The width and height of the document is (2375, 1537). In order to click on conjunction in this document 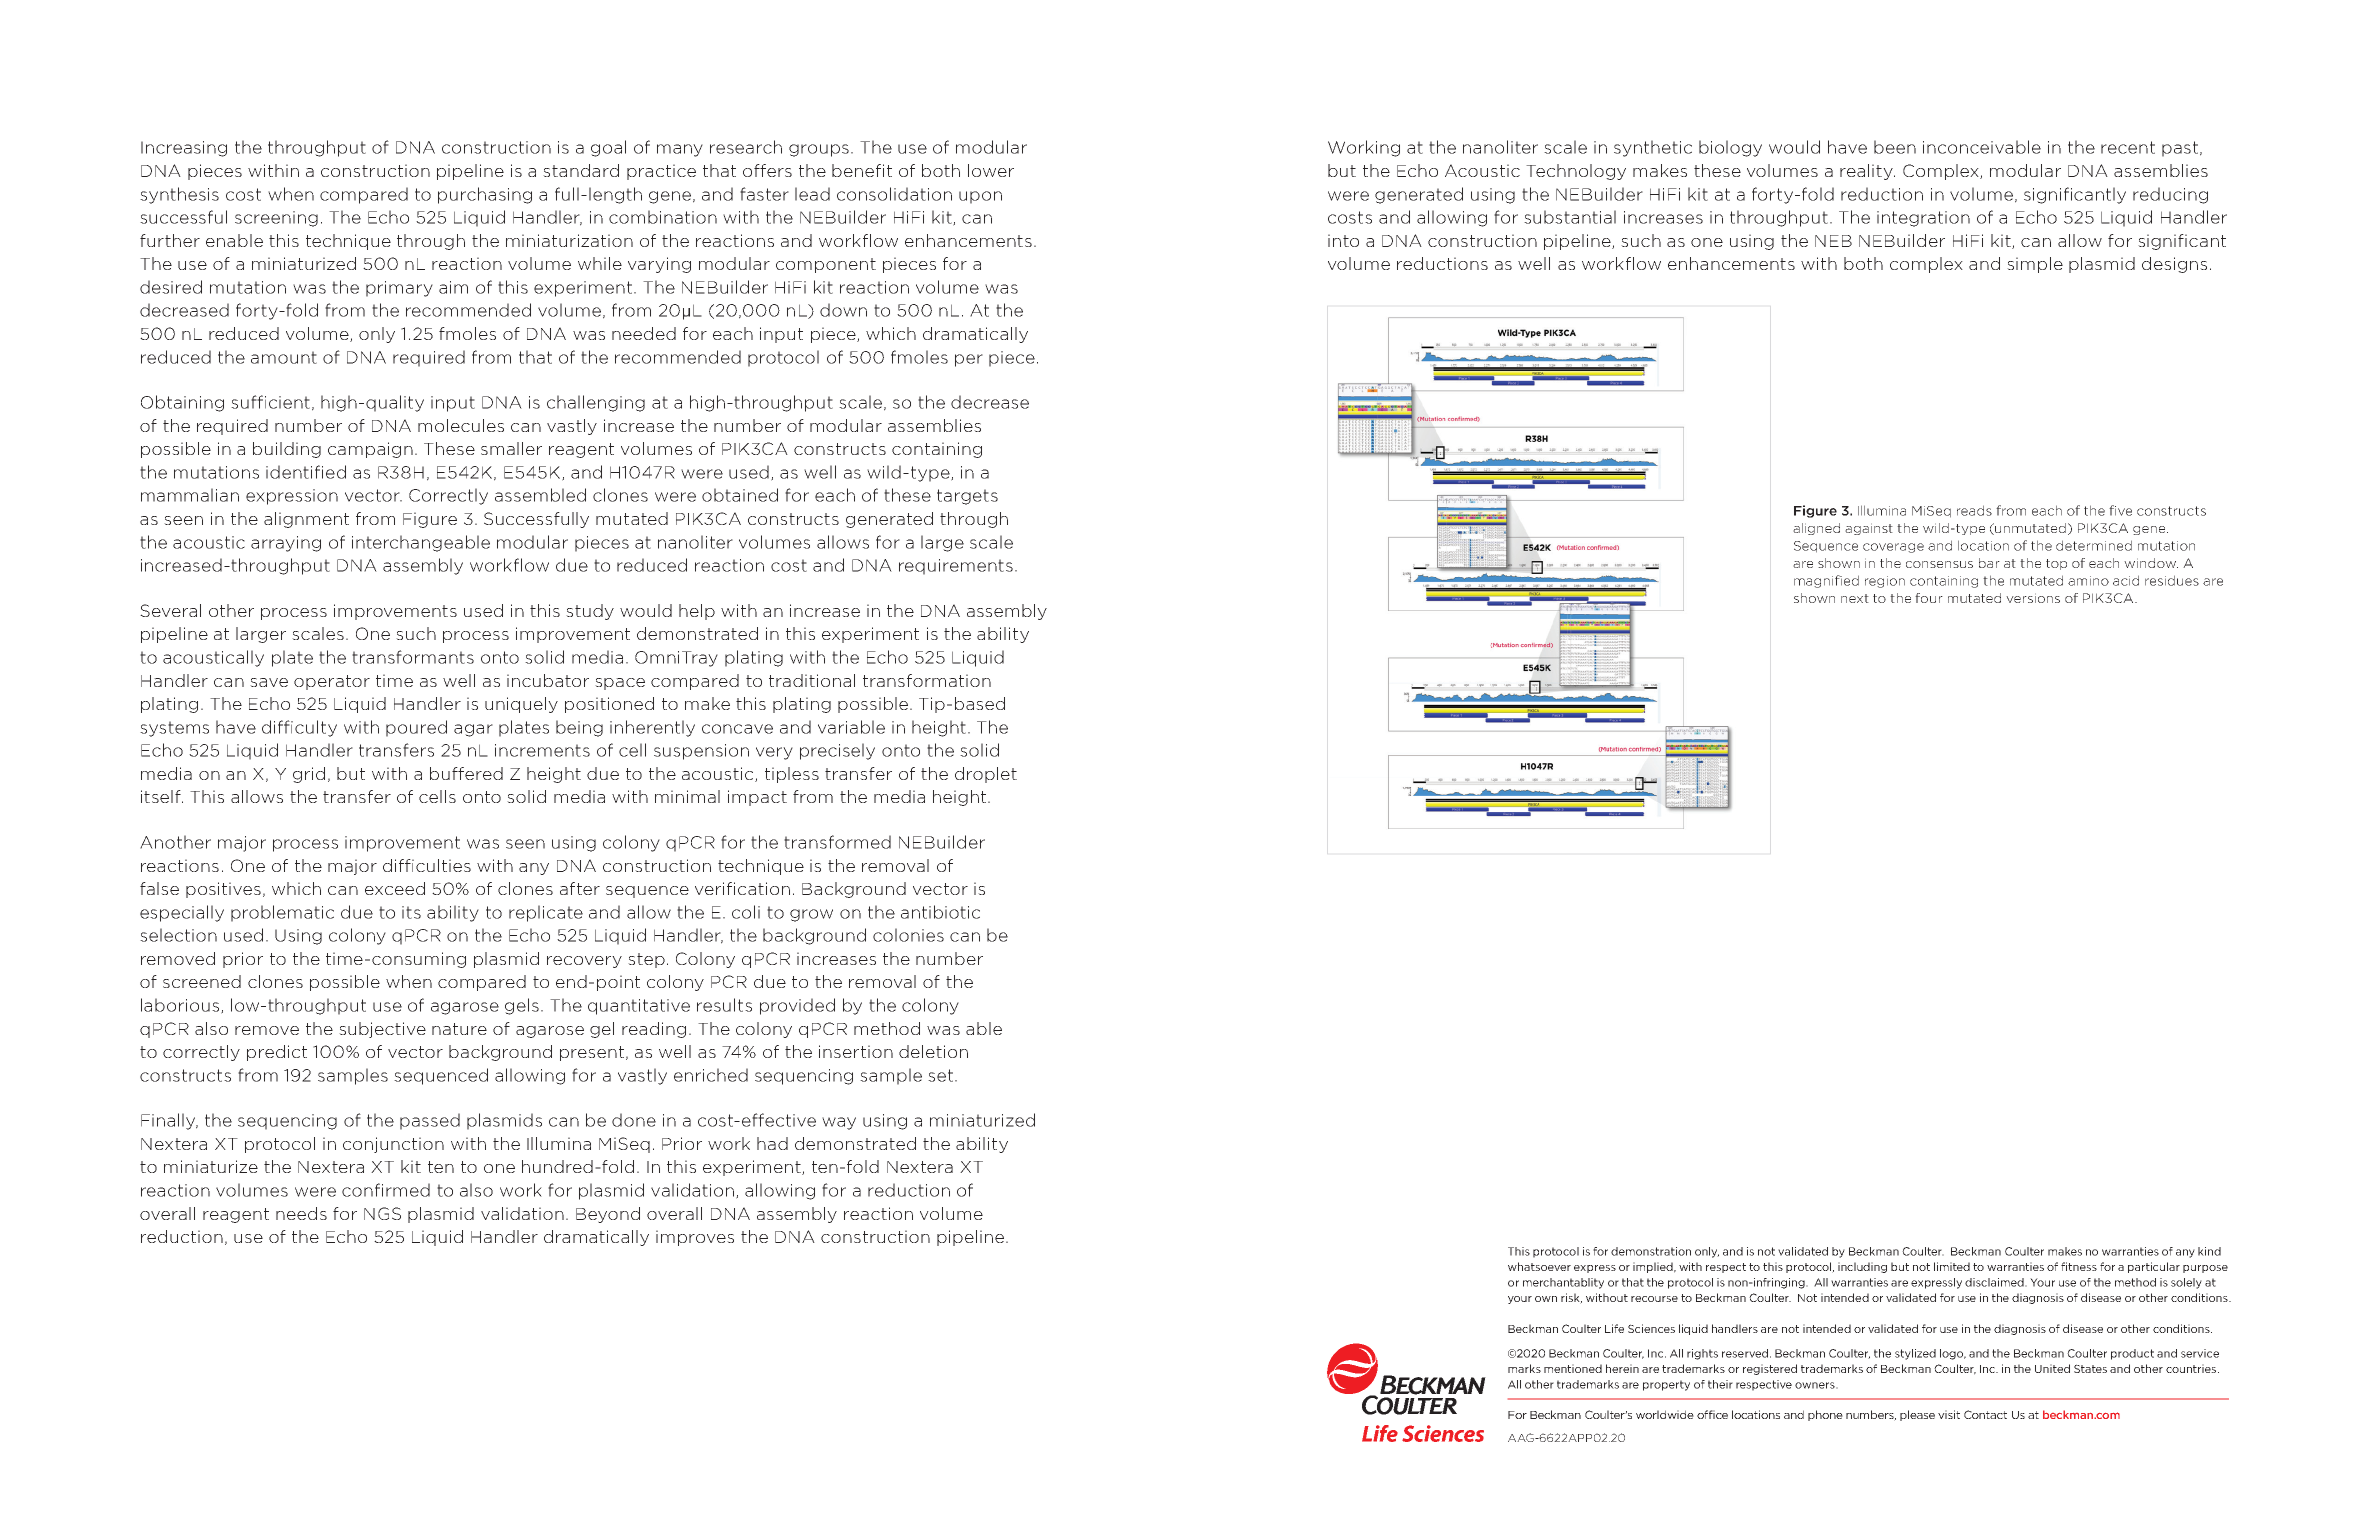, I will do `click(393, 1145)`.
